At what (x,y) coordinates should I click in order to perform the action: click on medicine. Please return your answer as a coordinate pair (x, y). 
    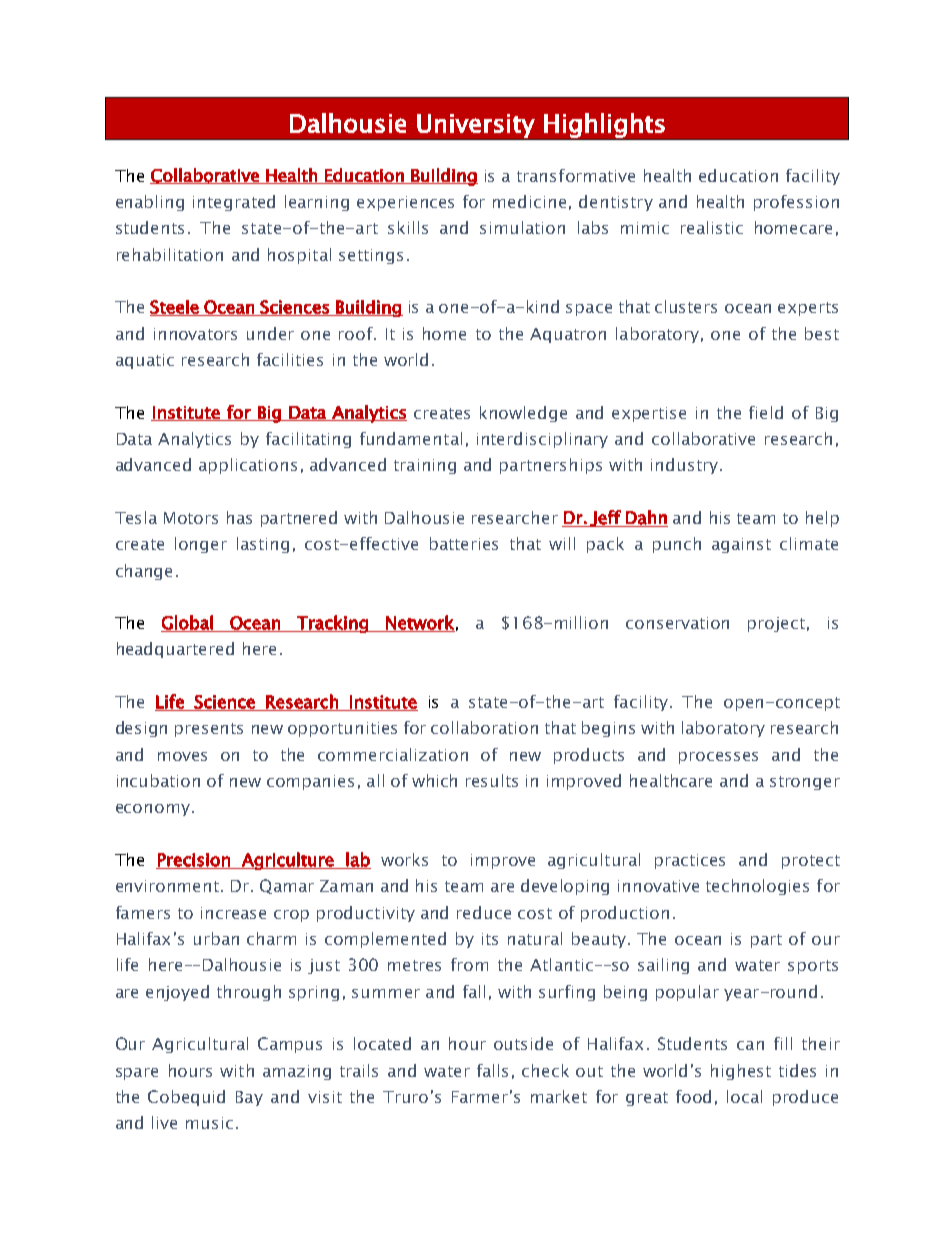
    Looking at the image, I should click on (529, 201).
